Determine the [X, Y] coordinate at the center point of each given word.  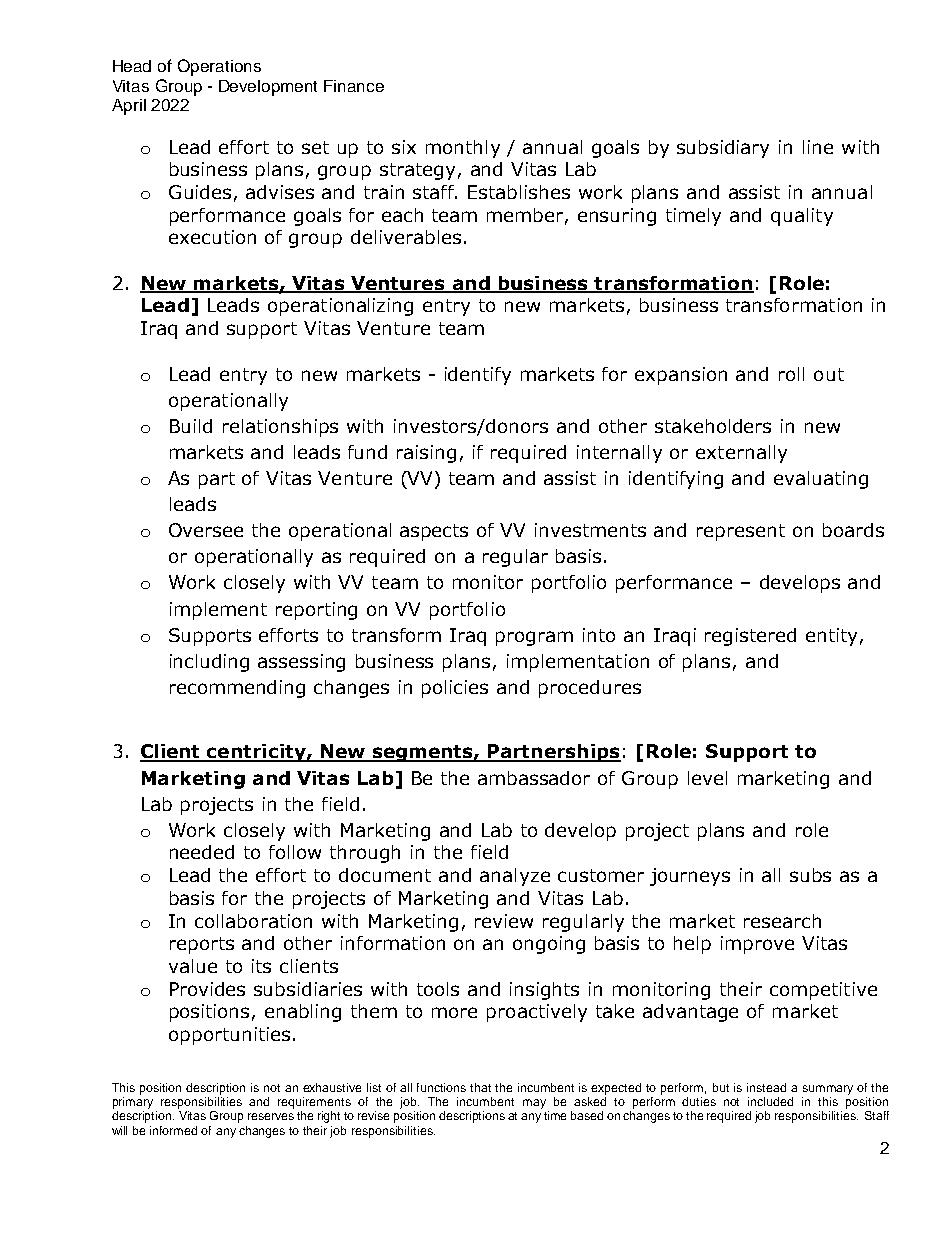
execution [212, 237]
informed [173, 1130]
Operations [219, 67]
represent [741, 532]
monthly [463, 149]
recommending [237, 689]
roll [791, 374]
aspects [434, 532]
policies [455, 689]
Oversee [206, 530]
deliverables [406, 237]
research [782, 921]
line [818, 147]
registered [750, 637]
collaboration [253, 921]
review [504, 921]
